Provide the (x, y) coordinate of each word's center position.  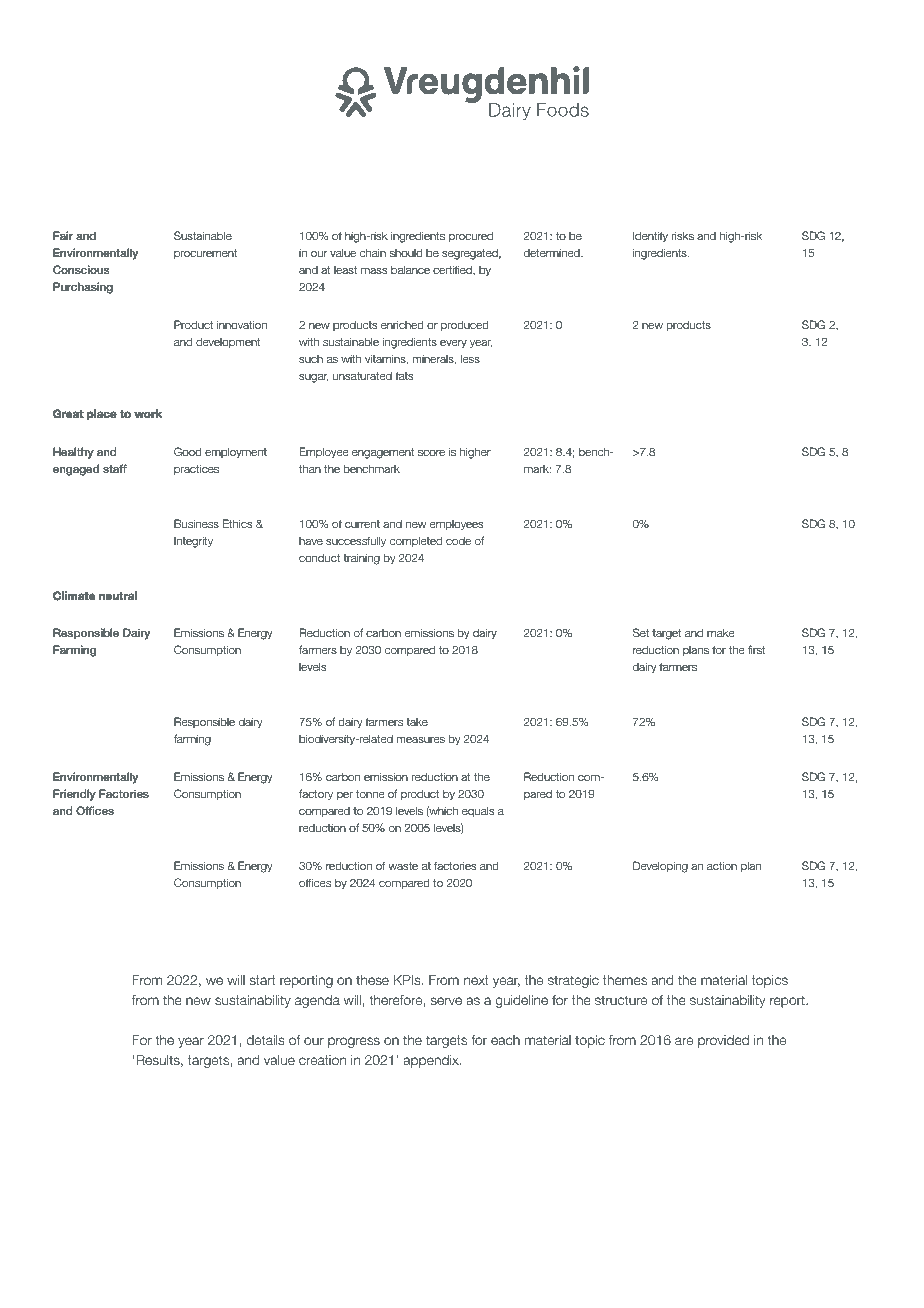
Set (641, 632)
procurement (205, 254)
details (266, 1040)
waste (403, 866)
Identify (650, 236)
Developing (660, 867)
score (431, 453)
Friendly (74, 795)
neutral (118, 595)
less (470, 358)
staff (115, 468)
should (406, 253)
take (417, 722)
